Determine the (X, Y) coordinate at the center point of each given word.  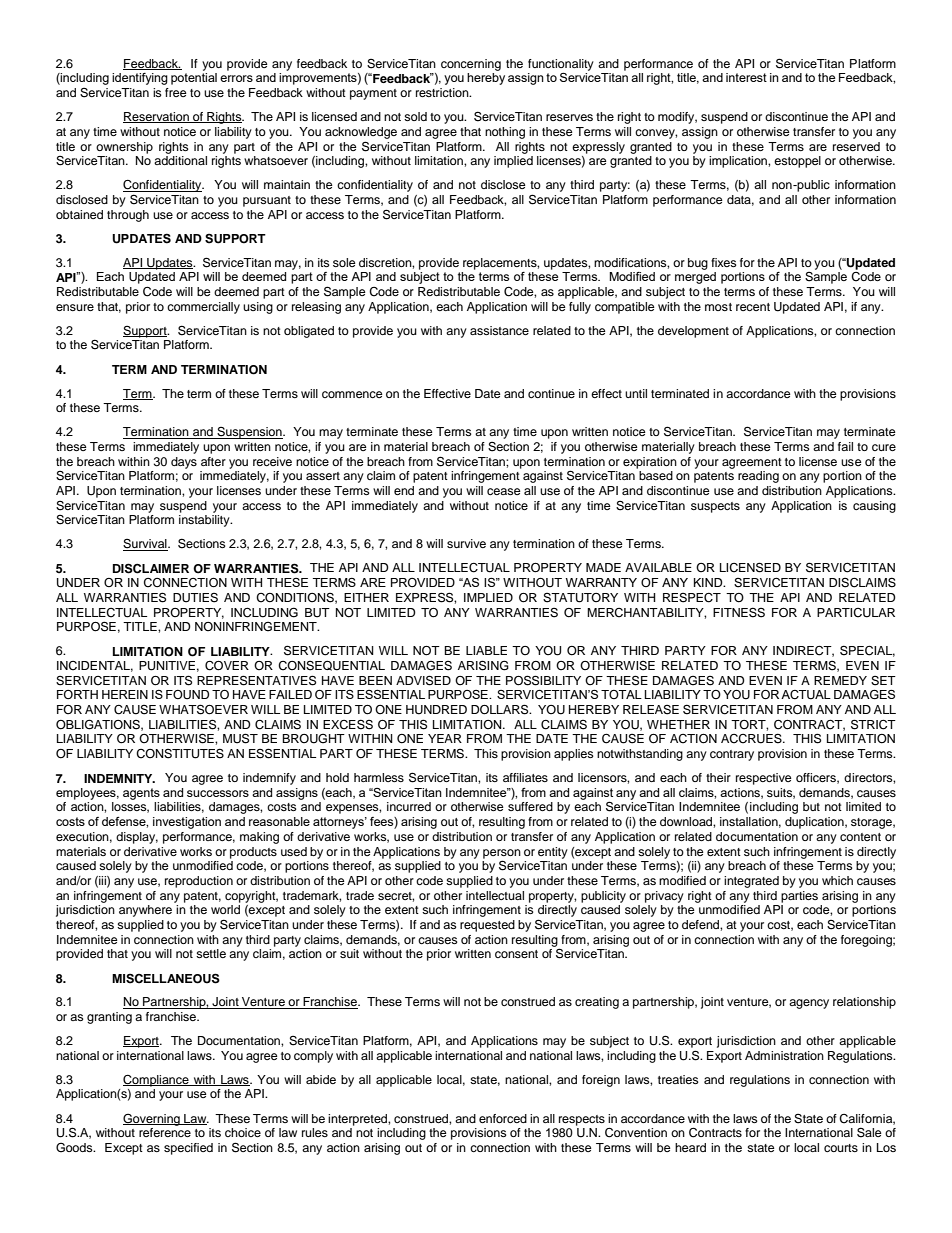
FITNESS (739, 612)
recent (753, 307)
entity (553, 853)
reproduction (199, 882)
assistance (499, 330)
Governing (152, 1120)
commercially (203, 308)
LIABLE (486, 650)
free (176, 92)
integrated (751, 882)
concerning (471, 65)
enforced (503, 1118)
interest (746, 77)
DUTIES (195, 598)
